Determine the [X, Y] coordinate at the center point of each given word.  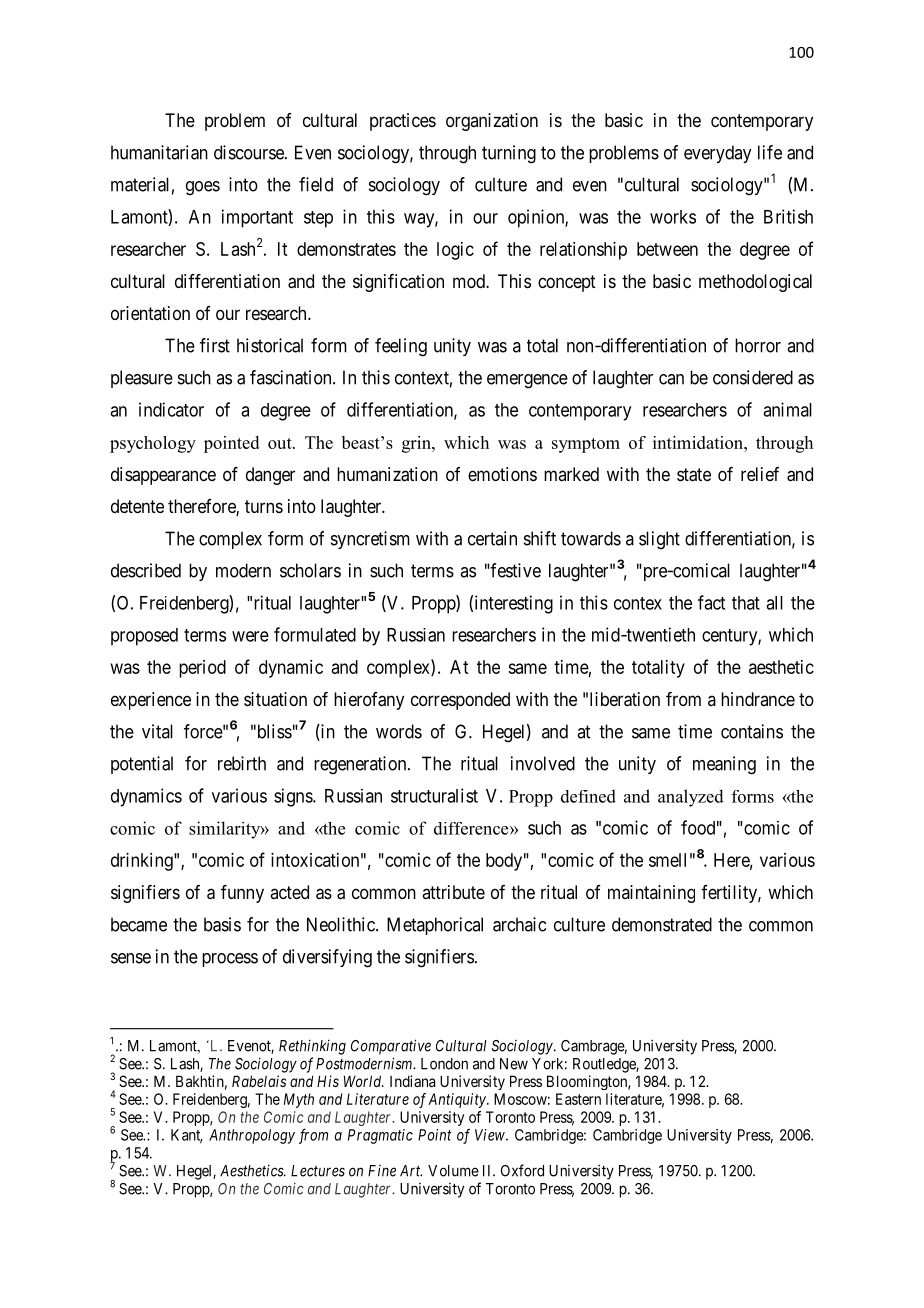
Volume [453, 1171]
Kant [187, 1136]
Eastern [578, 1099]
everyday [717, 154]
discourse [250, 152]
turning [509, 154]
